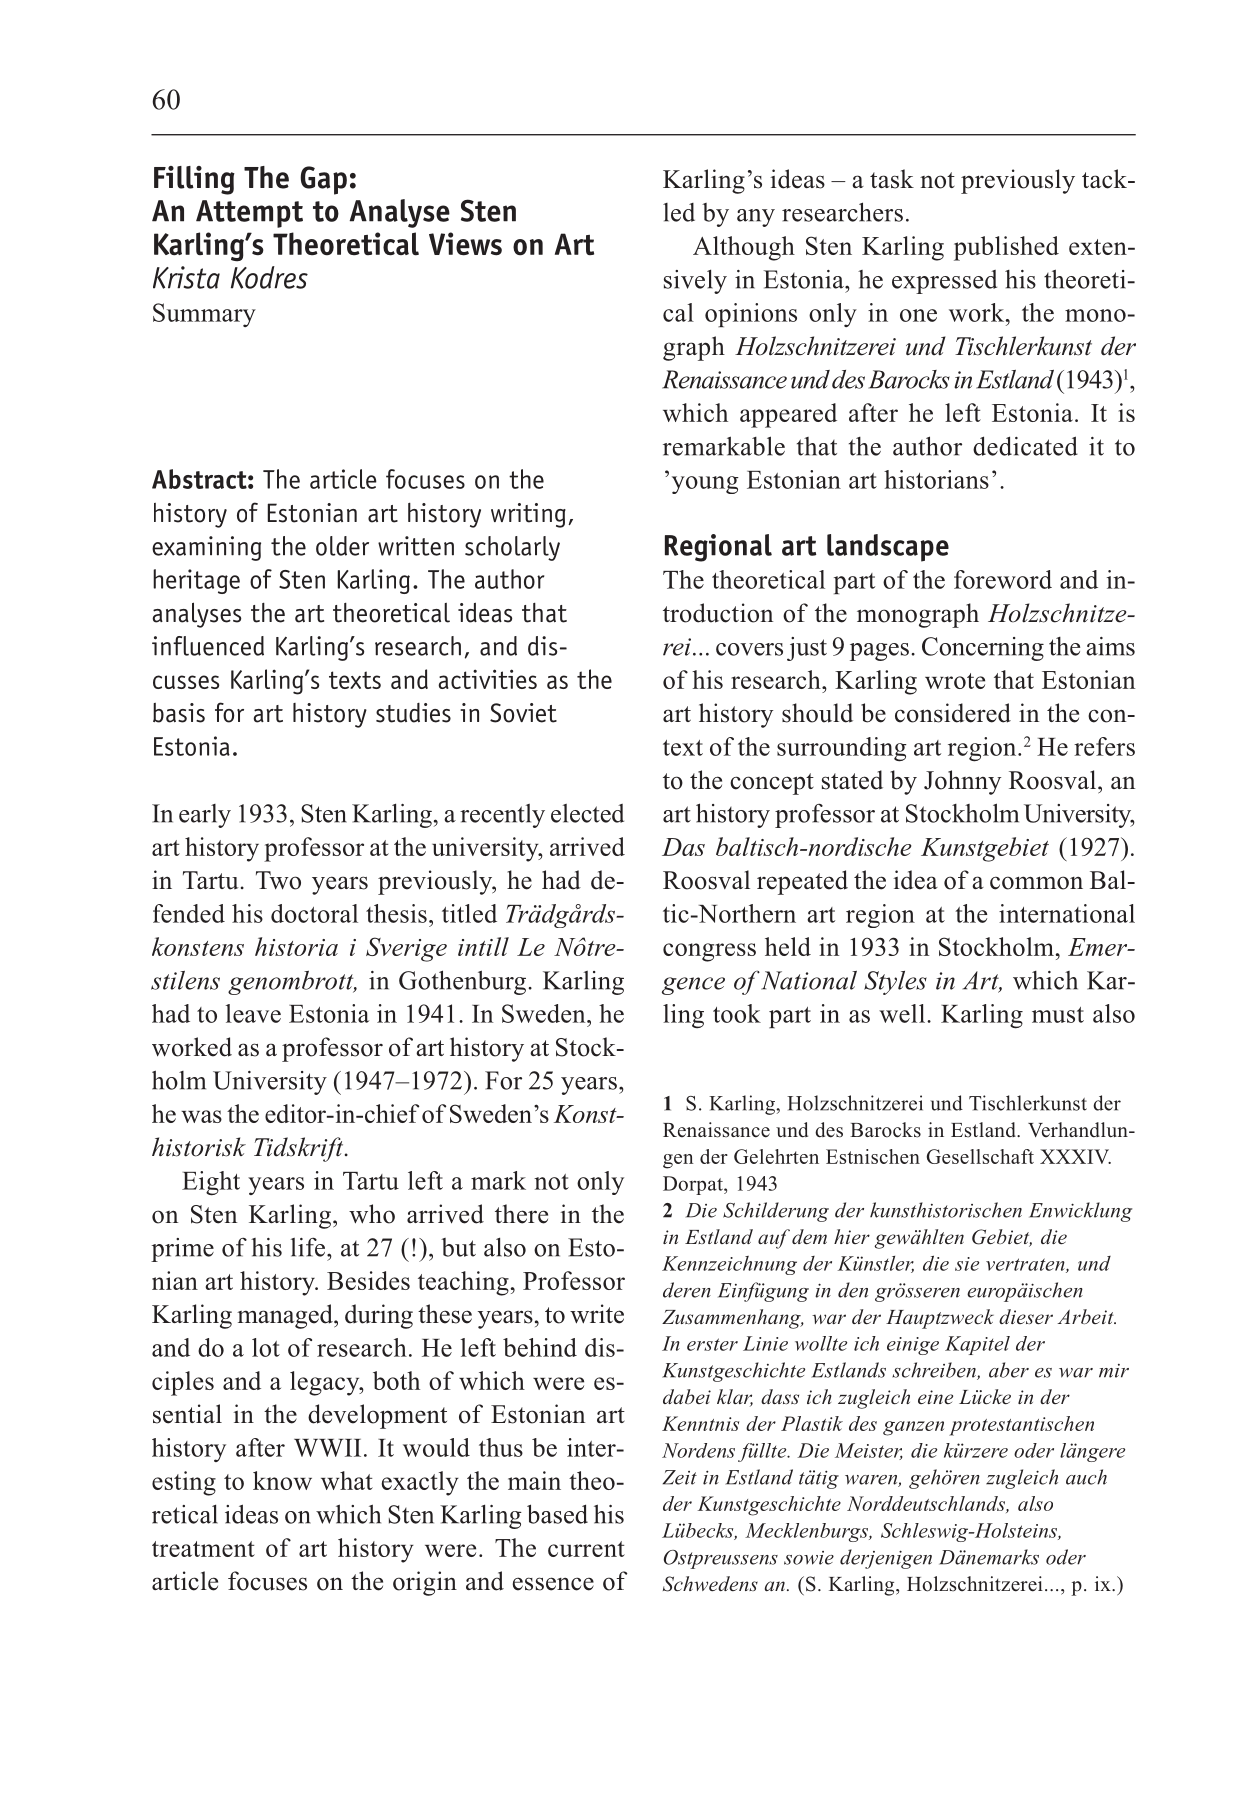 The width and height of the screenshot is (1250, 1816). What do you see at coordinates (744, 248) in the screenshot?
I see `Although` at bounding box center [744, 248].
